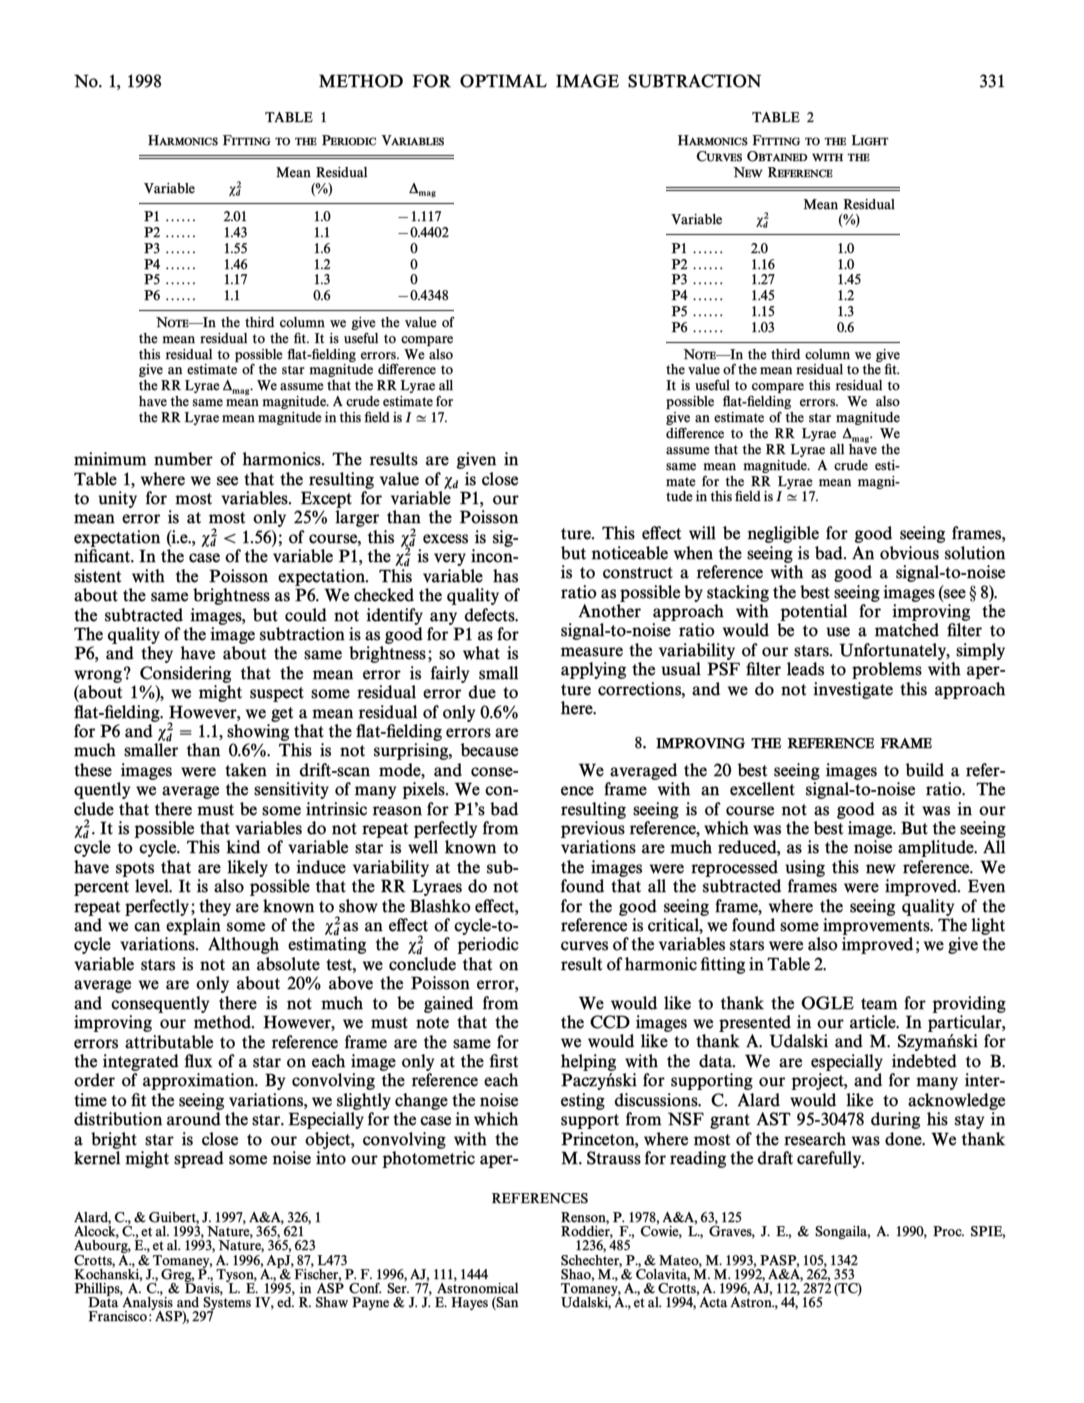 This document has width=1084, height=1403. What do you see at coordinates (887, 670) in the document?
I see `problems` at bounding box center [887, 670].
